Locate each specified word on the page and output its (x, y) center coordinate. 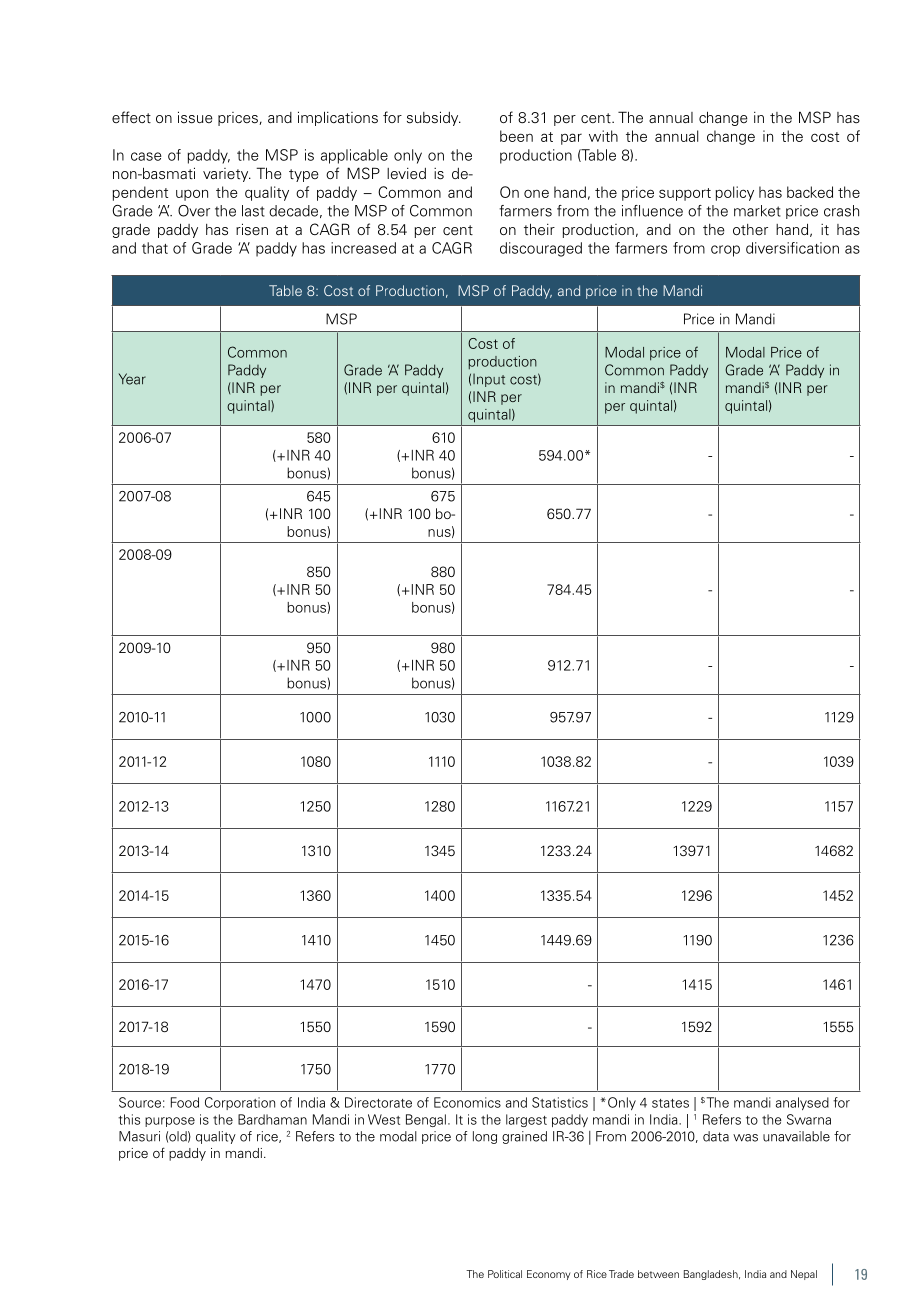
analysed (802, 1103)
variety (227, 175)
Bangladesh (712, 1275)
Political (505, 1274)
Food (185, 1102)
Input (489, 380)
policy (734, 193)
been (516, 136)
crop (725, 251)
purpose (170, 1122)
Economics (467, 1102)
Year (132, 379)
